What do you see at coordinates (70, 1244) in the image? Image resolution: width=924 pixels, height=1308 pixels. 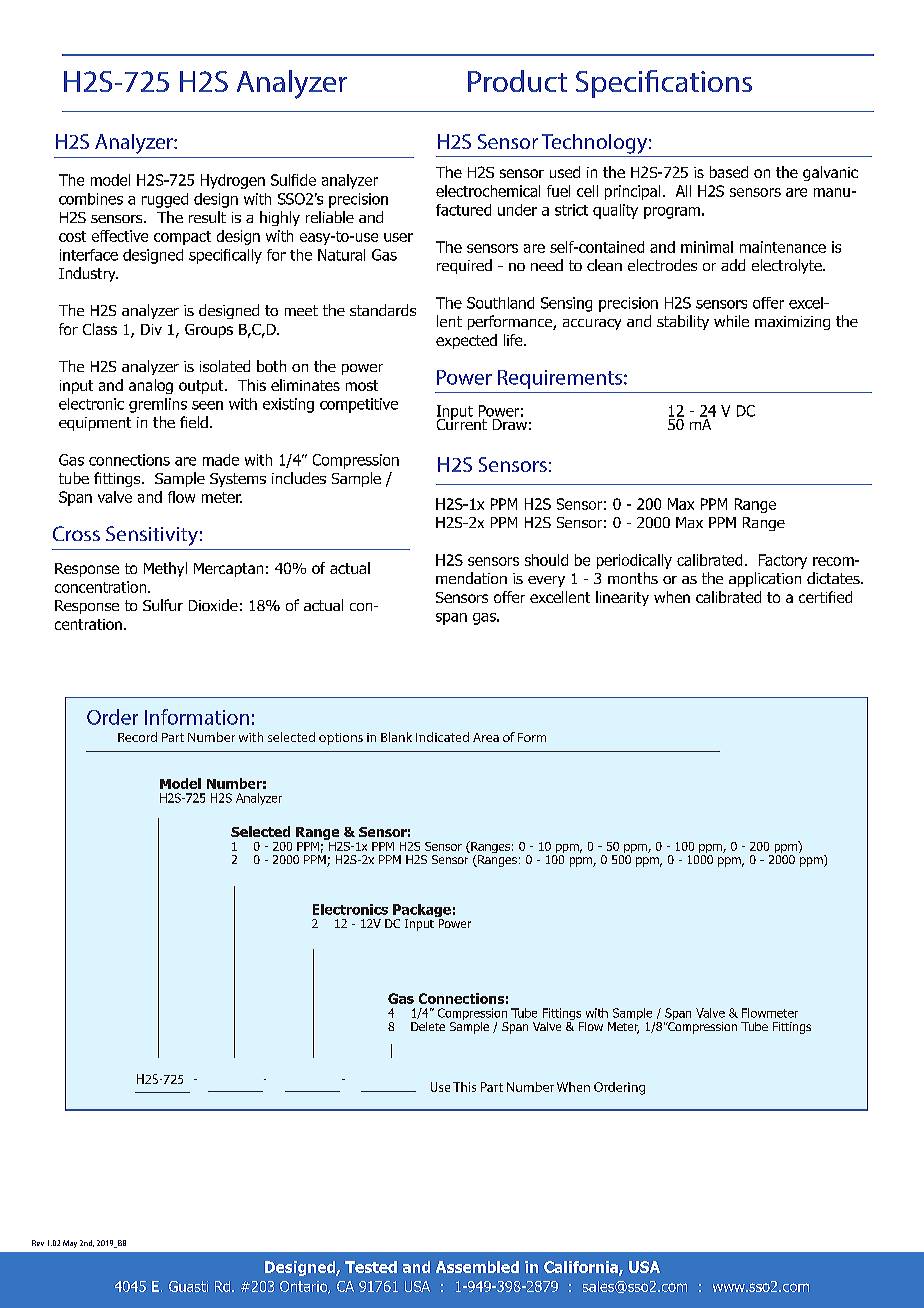 I see `May` at bounding box center [70, 1244].
